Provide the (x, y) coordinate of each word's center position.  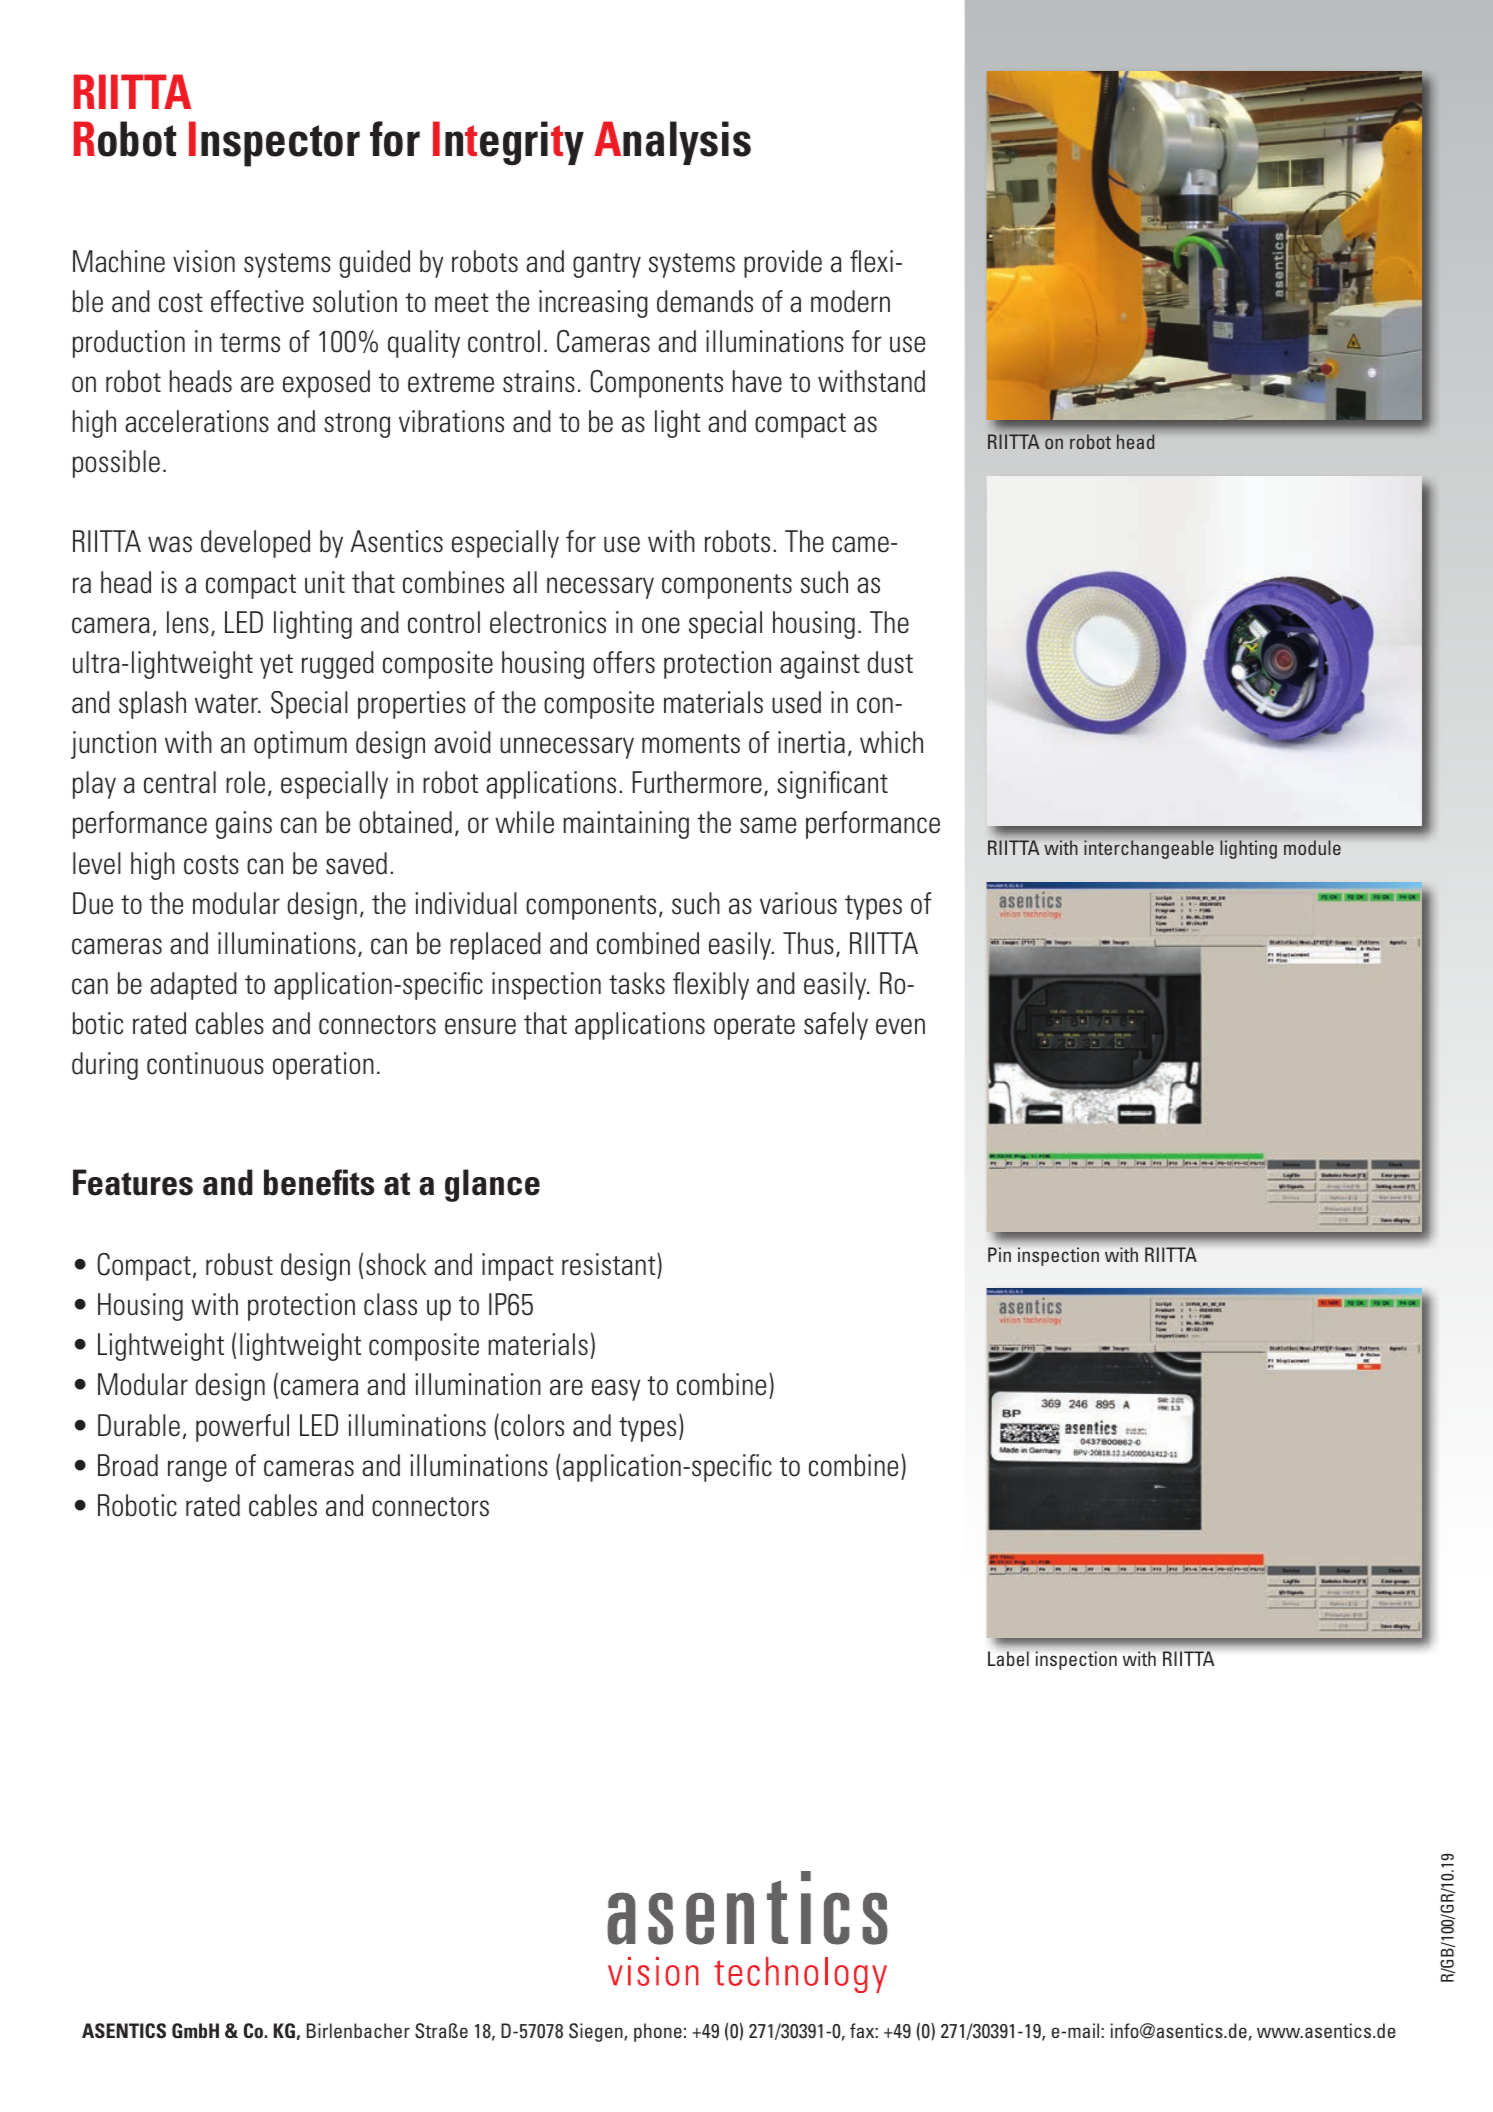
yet (276, 666)
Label (1008, 1658)
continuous (205, 1063)
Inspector (274, 144)
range (197, 1471)
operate (754, 1027)
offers (624, 662)
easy (616, 1390)
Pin (999, 1254)
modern (850, 301)
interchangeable (1149, 849)
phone (658, 2032)
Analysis (672, 143)
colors (532, 1425)
